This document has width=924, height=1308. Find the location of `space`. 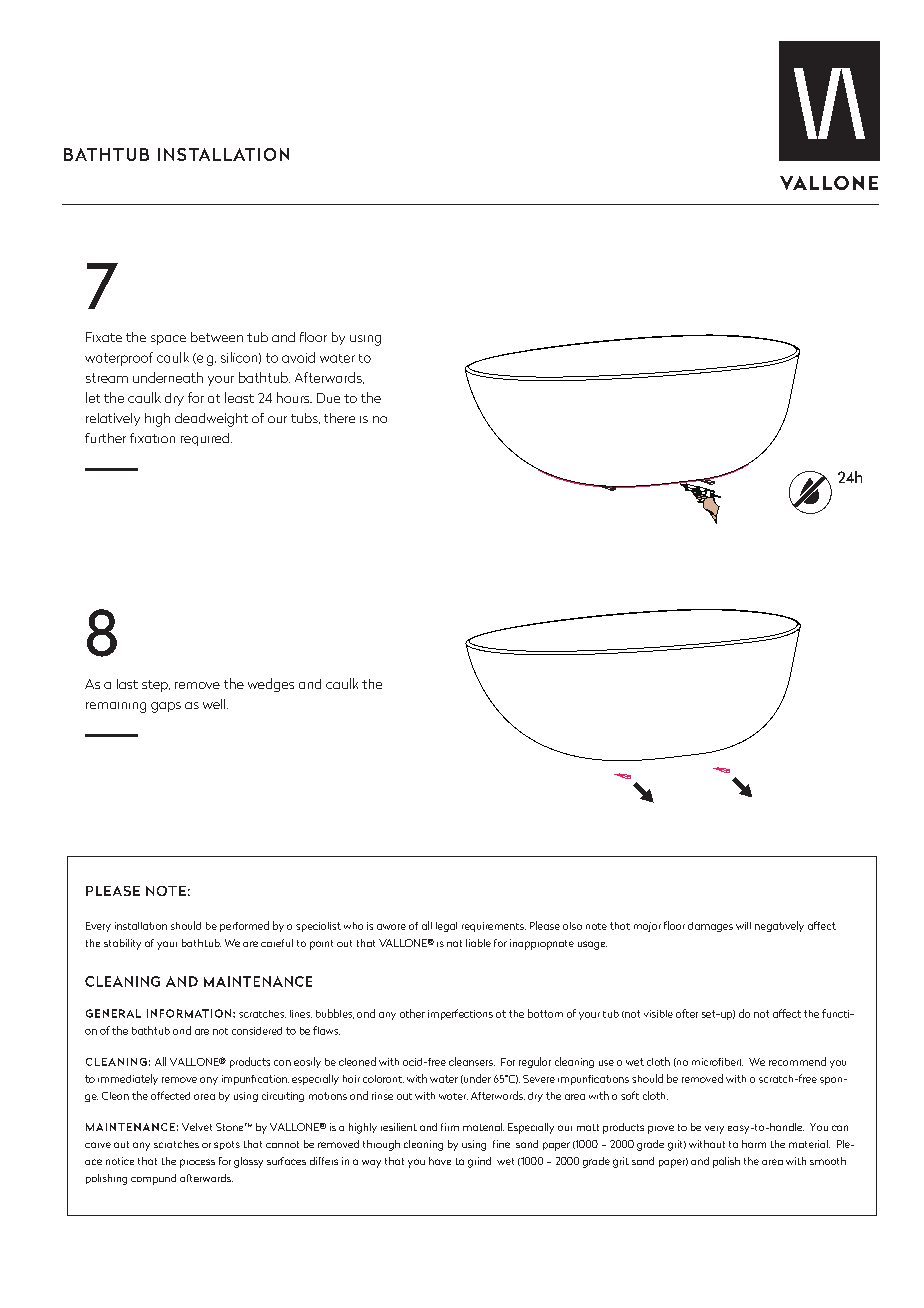

space is located at coordinates (168, 340).
